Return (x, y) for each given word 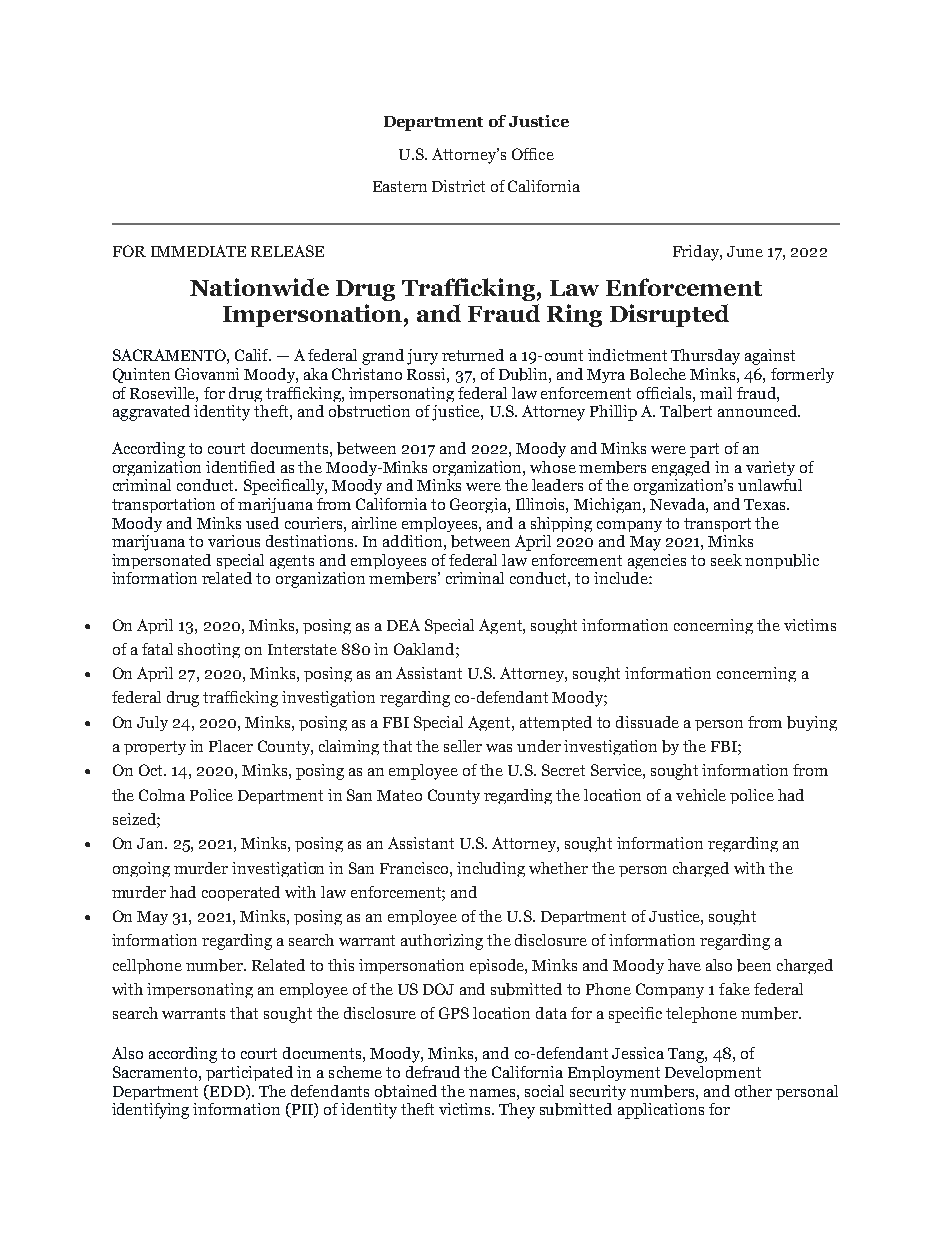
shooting (209, 650)
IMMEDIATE (198, 251)
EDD (227, 1092)
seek (726, 560)
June (745, 251)
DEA (403, 625)
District (458, 186)
